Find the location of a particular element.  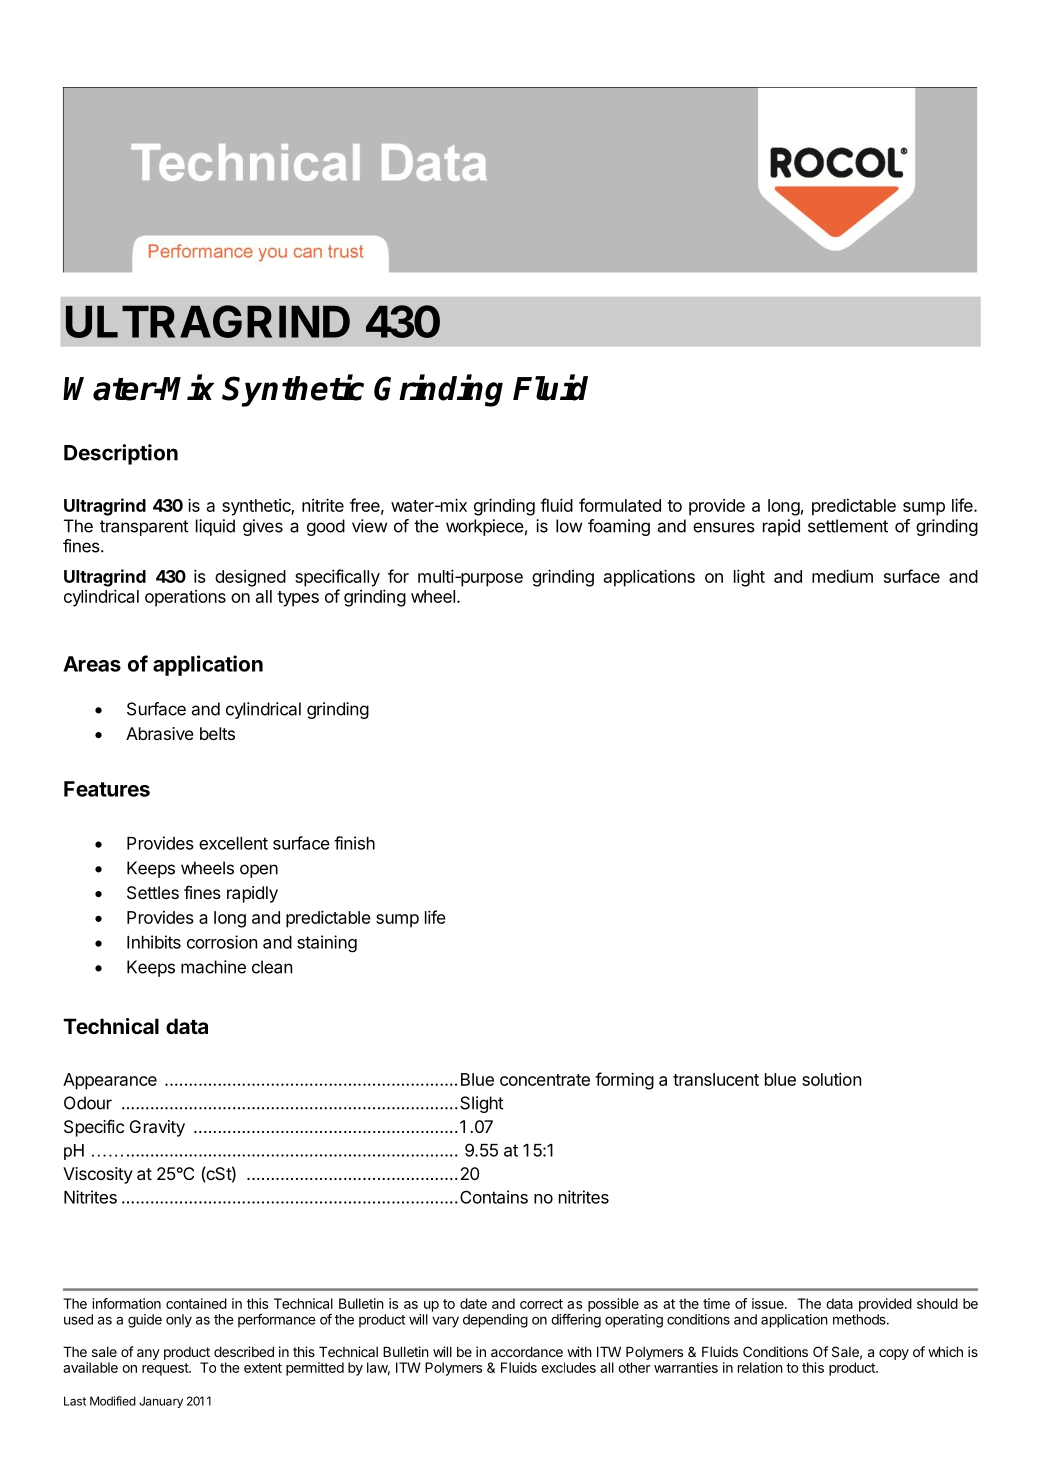

concentrate is located at coordinates (545, 1080).
